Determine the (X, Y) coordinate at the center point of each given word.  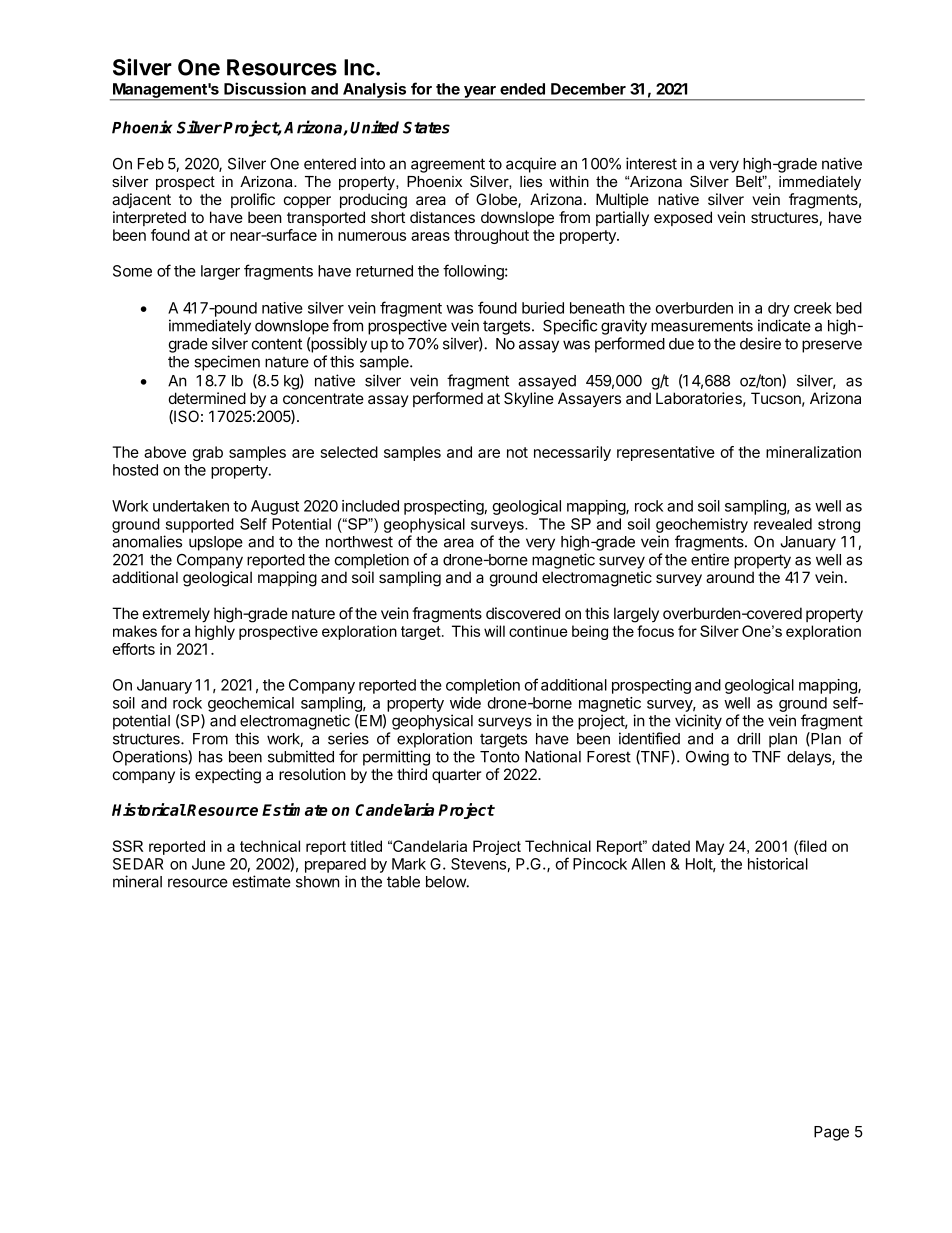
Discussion (265, 88)
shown (318, 882)
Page (831, 1133)
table (403, 882)
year (480, 93)
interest (651, 163)
